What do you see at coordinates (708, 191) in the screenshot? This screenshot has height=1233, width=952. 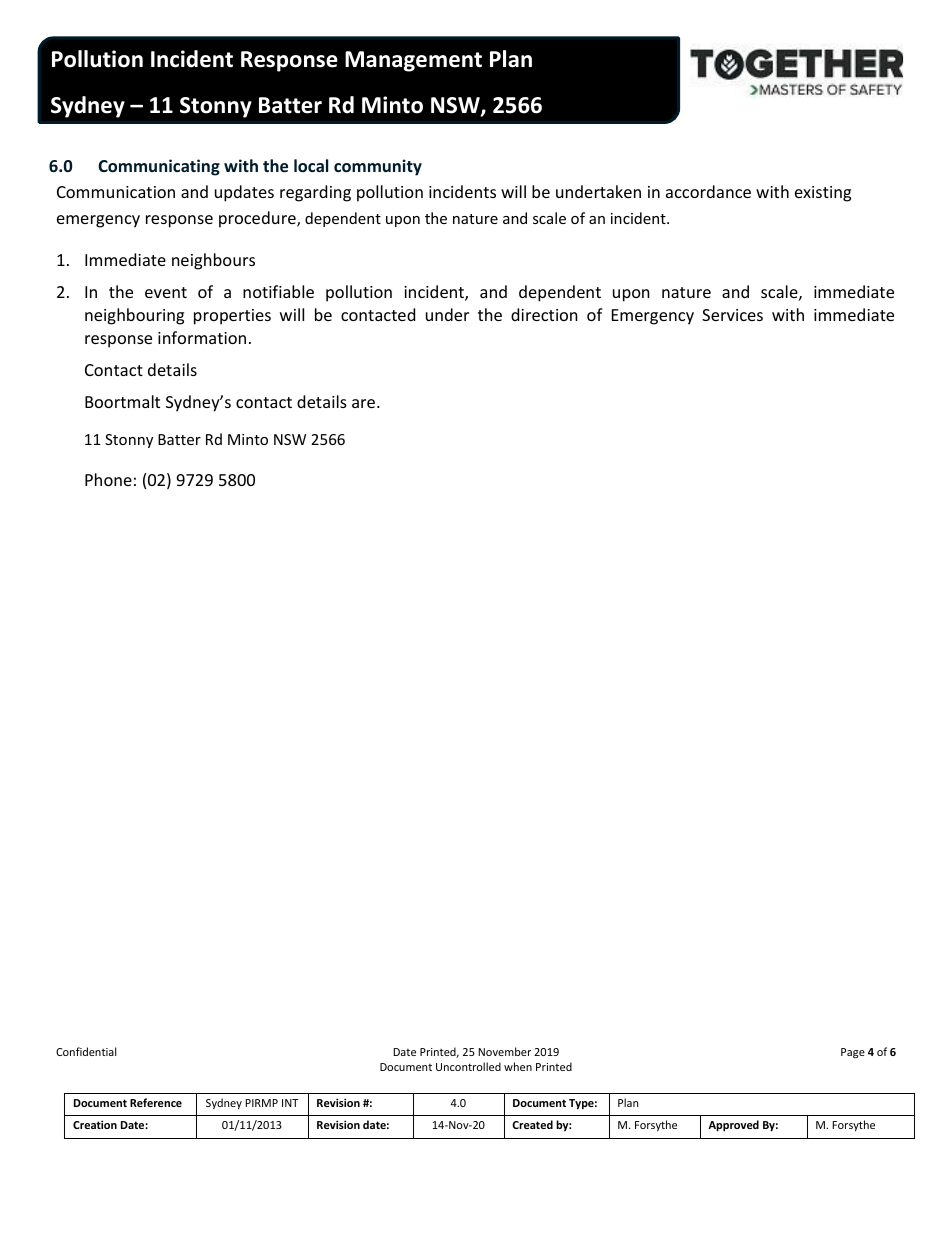 I see `accordance` at bounding box center [708, 191].
